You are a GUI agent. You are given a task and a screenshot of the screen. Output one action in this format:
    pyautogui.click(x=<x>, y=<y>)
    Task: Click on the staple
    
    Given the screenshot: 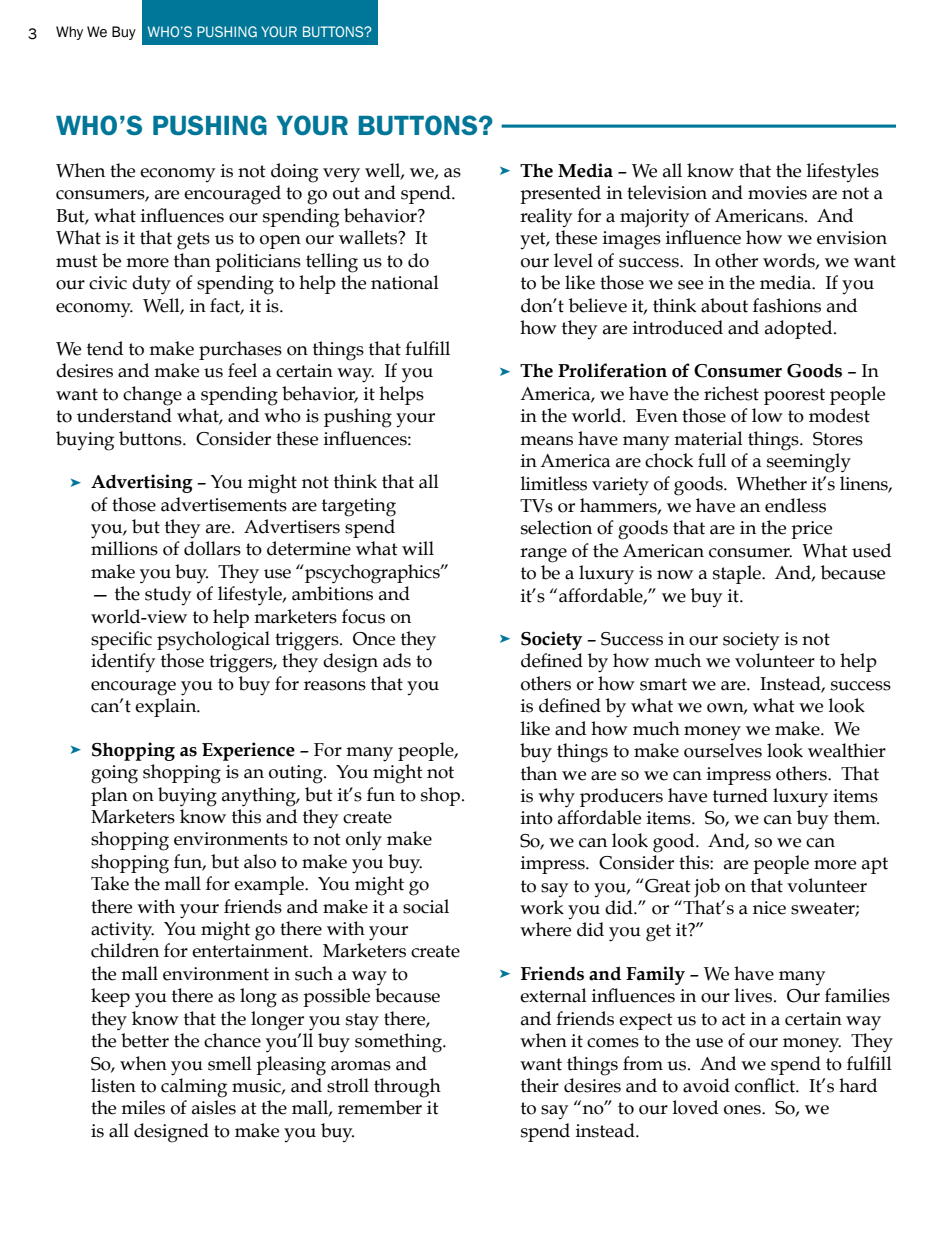 What is the action you would take?
    pyautogui.click(x=738, y=574)
